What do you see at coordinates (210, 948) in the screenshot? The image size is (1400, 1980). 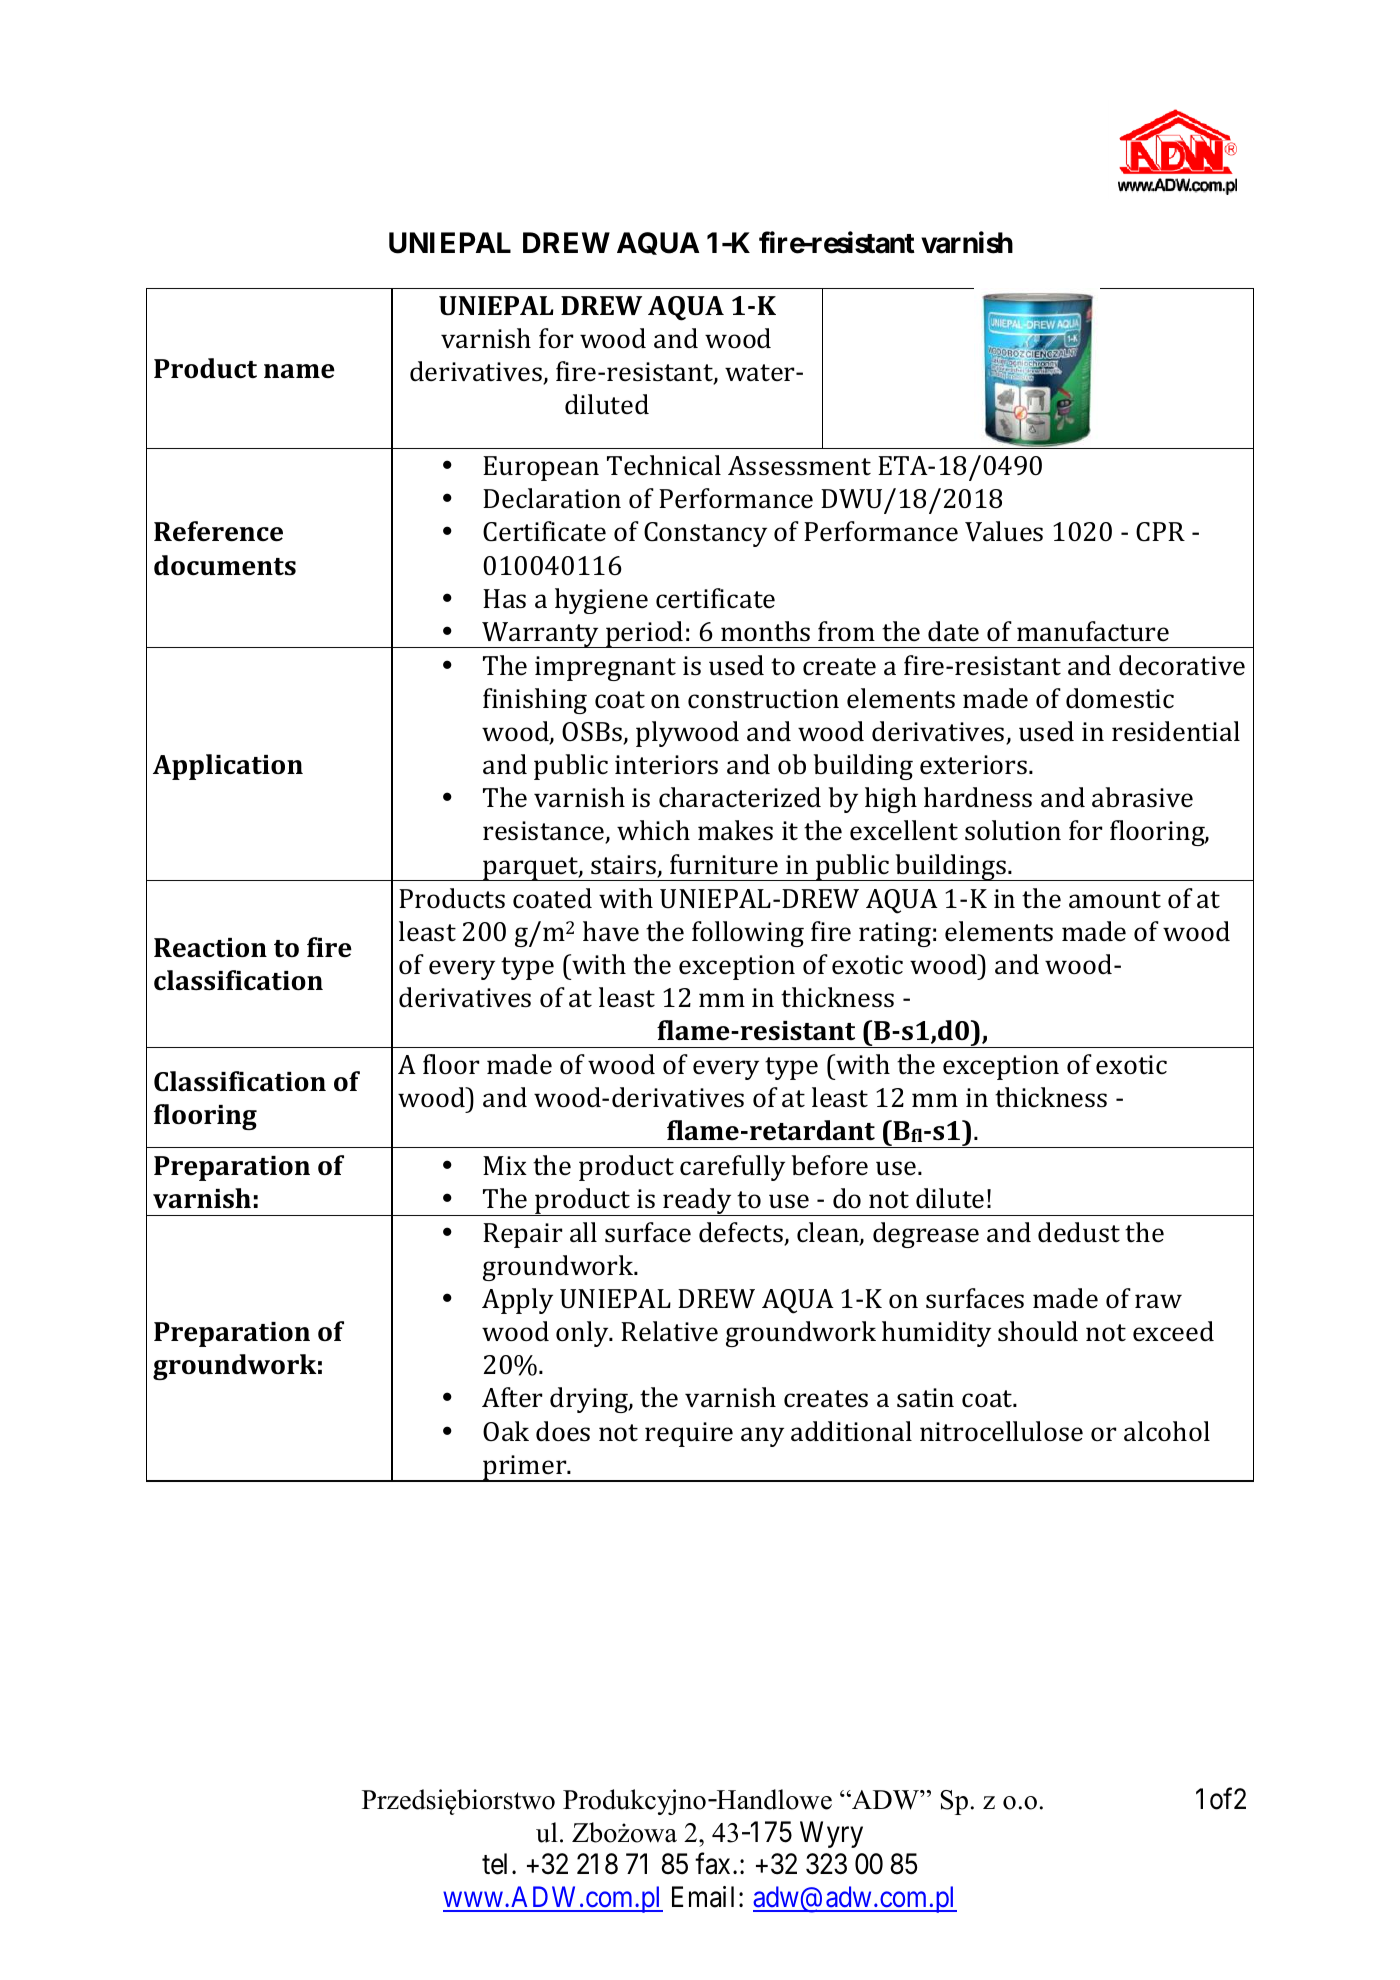 I see `Reaction` at bounding box center [210, 948].
